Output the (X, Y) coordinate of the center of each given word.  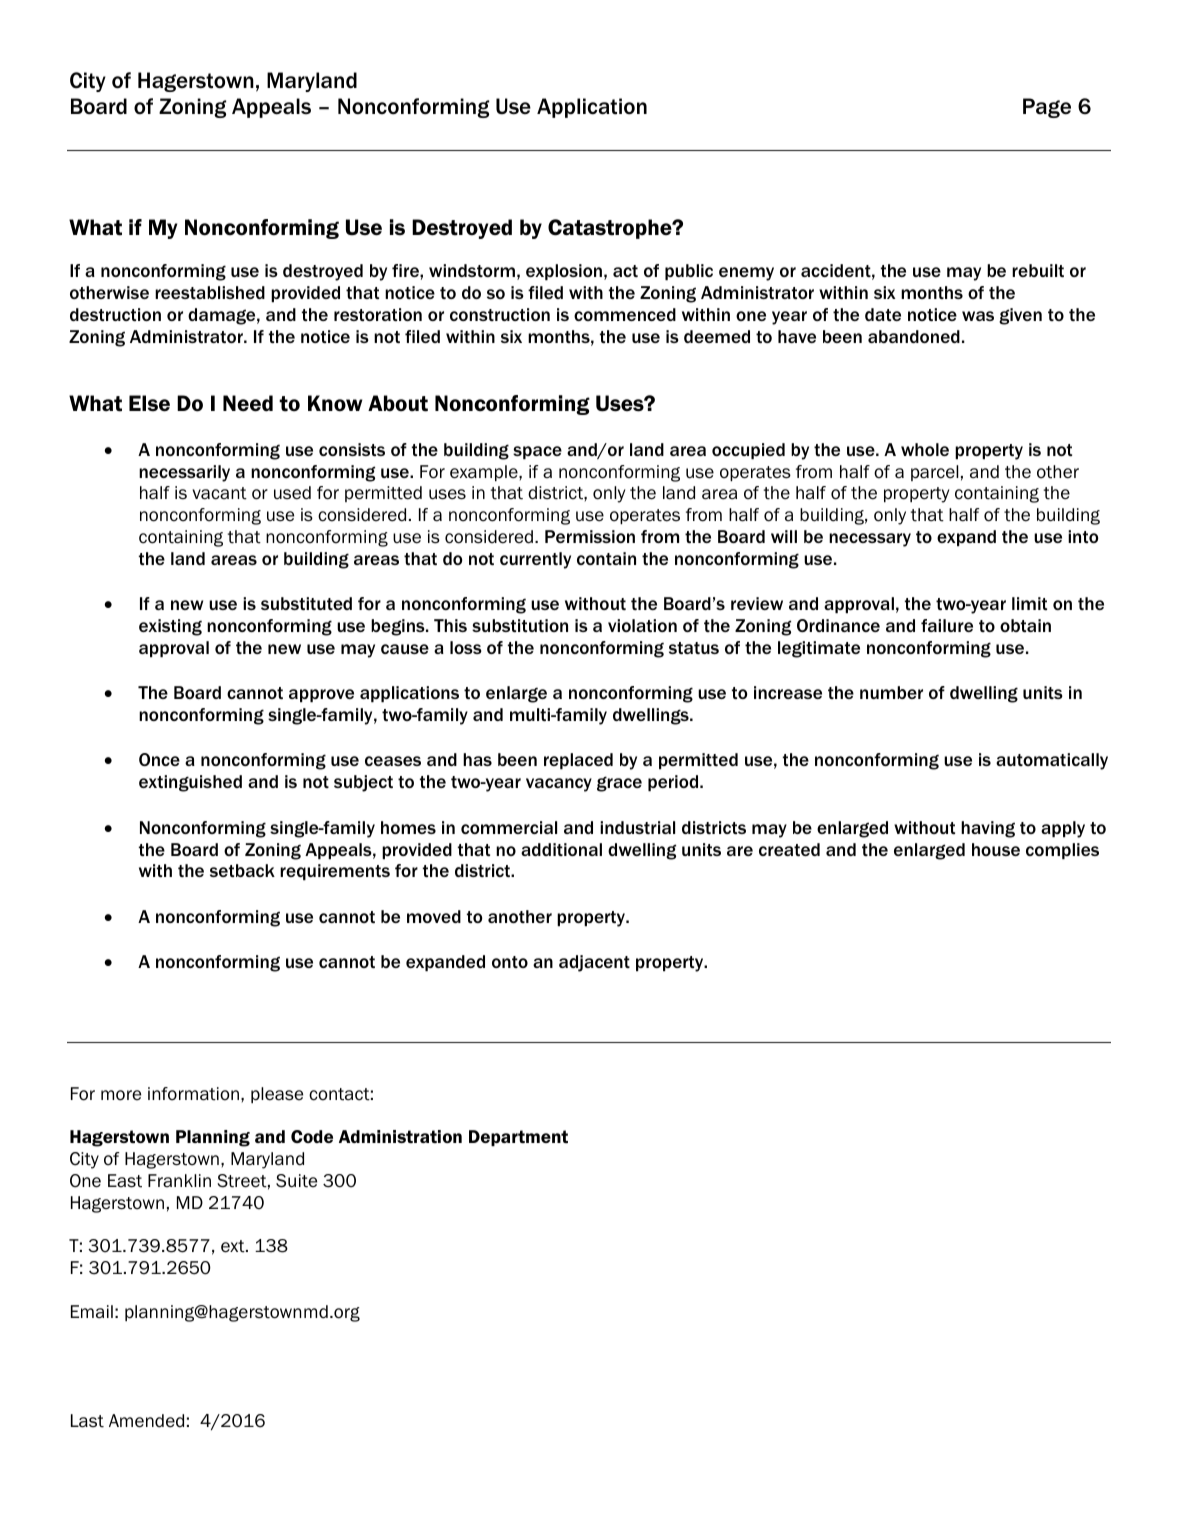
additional (561, 849)
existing (170, 627)
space (537, 452)
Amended (146, 1421)
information (193, 1094)
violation (642, 625)
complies (1062, 851)
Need (248, 403)
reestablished (210, 292)
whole (925, 449)
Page (1047, 108)
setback (242, 870)
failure (947, 625)
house (996, 849)
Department (518, 1138)
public (689, 272)
